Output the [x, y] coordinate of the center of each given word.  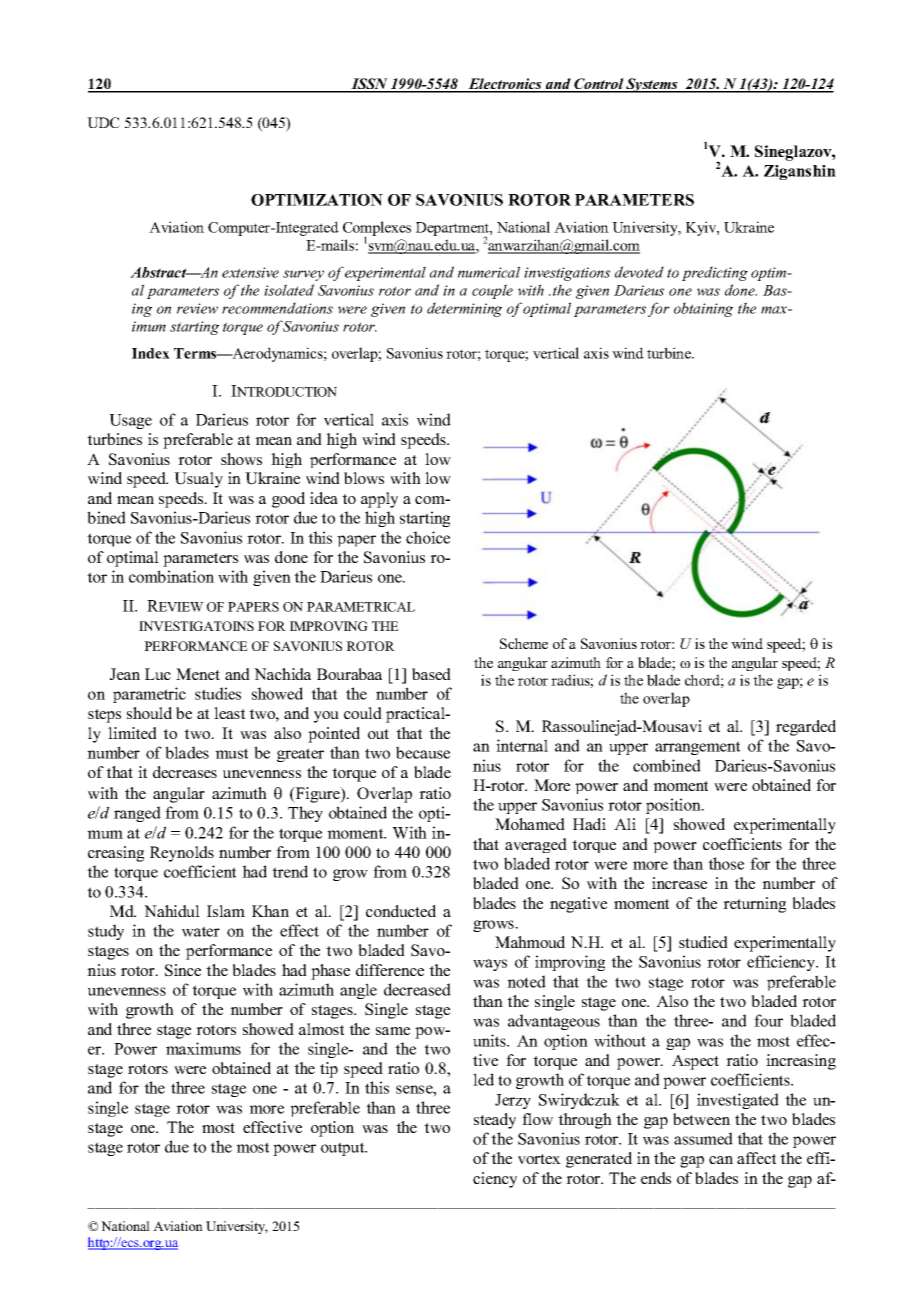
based [431, 674]
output [344, 1149]
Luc [158, 674]
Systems [652, 85]
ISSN [369, 85]
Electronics [505, 85]
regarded [806, 728]
